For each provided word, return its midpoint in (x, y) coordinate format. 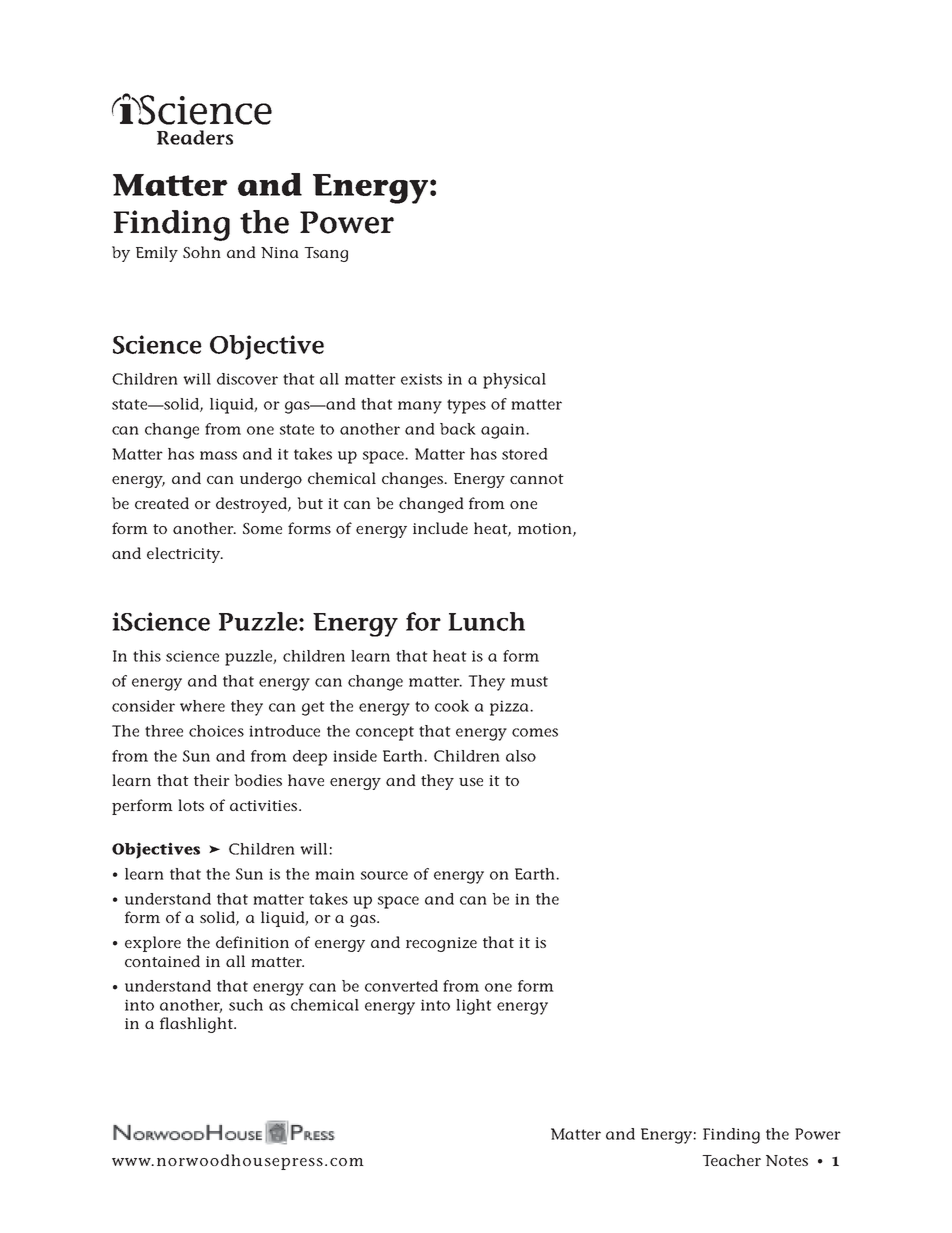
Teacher (731, 1160)
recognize (441, 944)
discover (247, 379)
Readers (195, 137)
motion (546, 530)
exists (421, 379)
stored (525, 454)
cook (452, 706)
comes (535, 732)
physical (514, 381)
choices (216, 731)
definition (252, 942)
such (246, 1005)
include (440, 528)
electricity (185, 555)
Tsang (326, 254)
